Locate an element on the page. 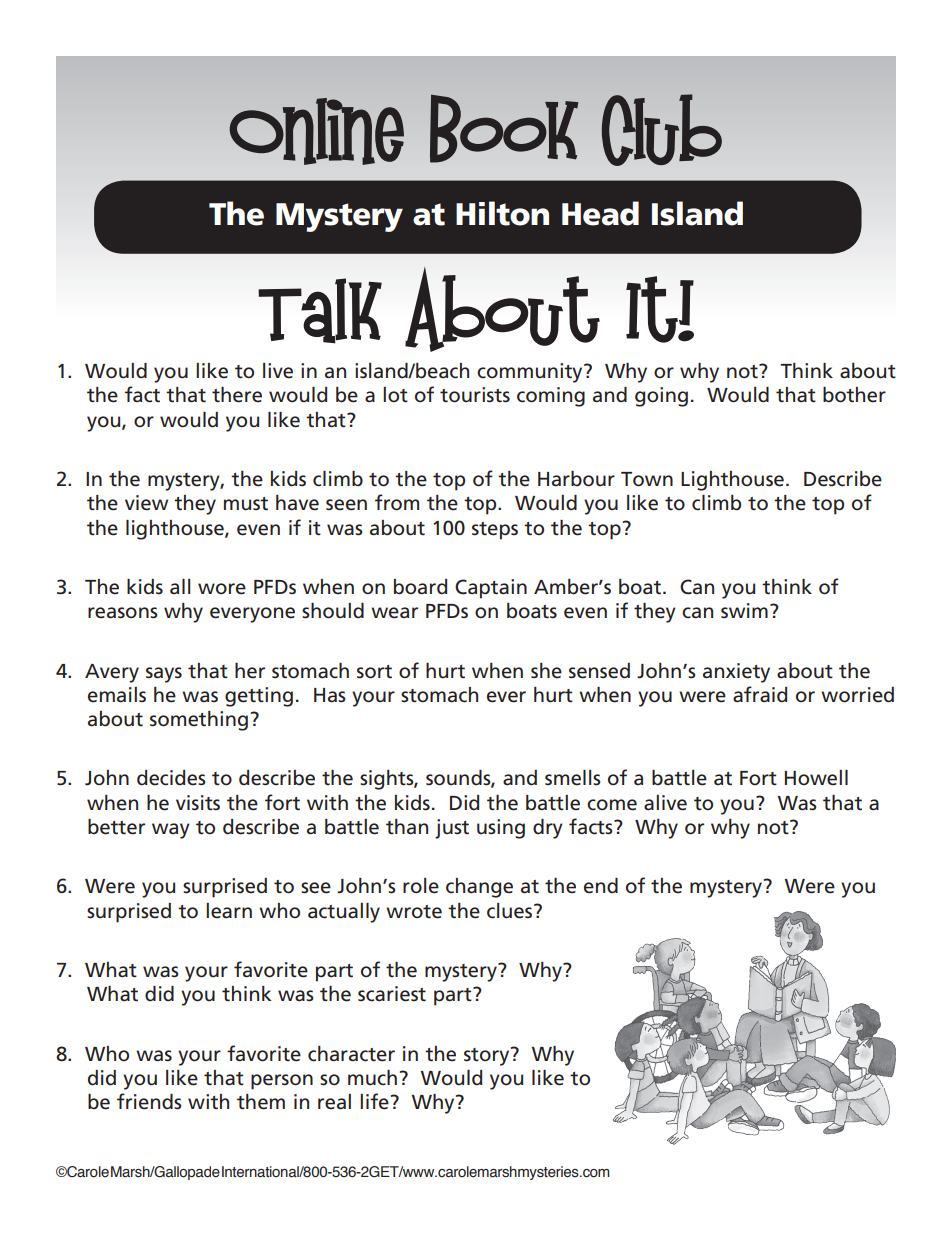  Club is located at coordinates (662, 130).
